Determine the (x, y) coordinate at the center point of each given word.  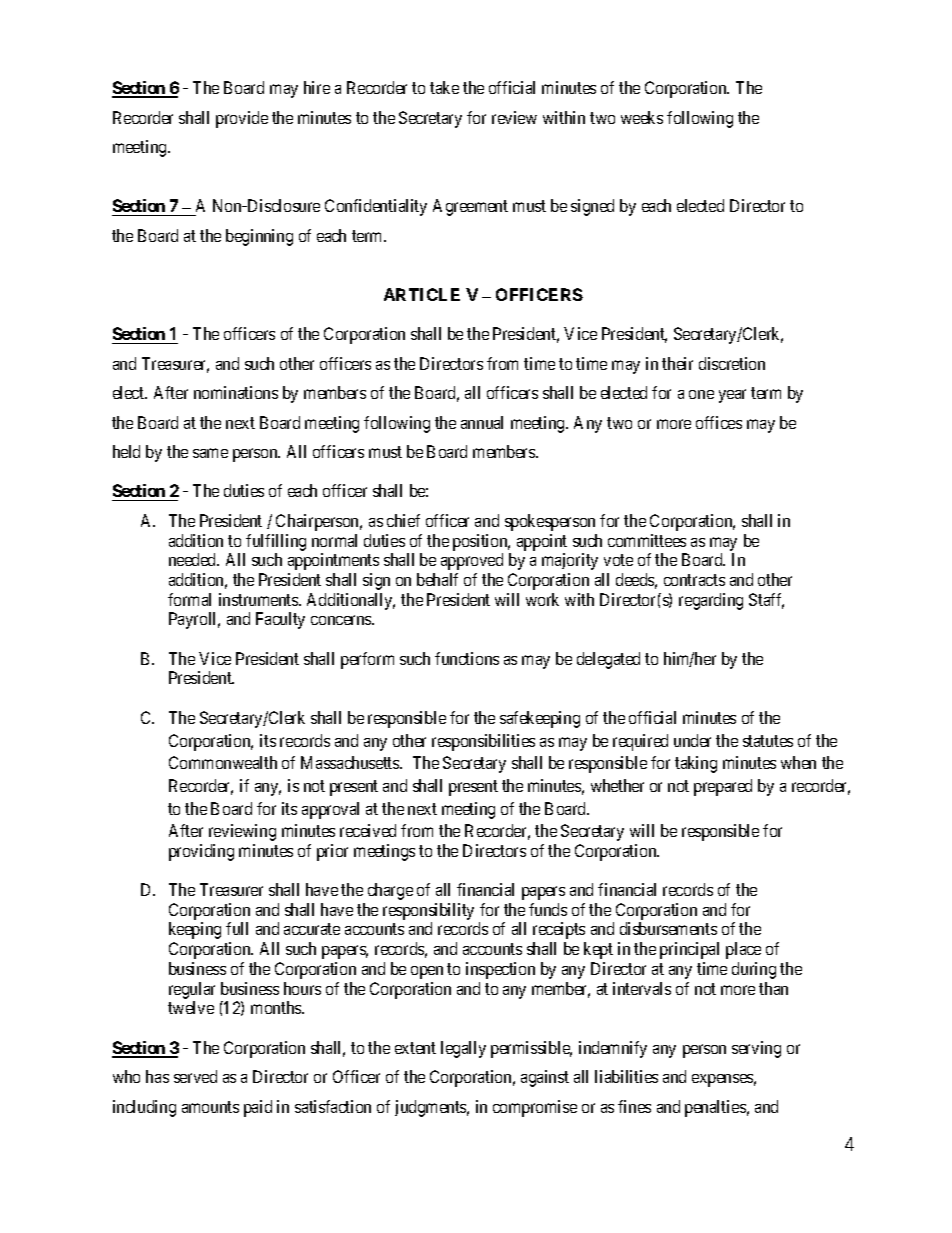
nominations (236, 392)
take (444, 87)
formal (189, 599)
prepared (723, 787)
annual (482, 422)
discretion (732, 363)
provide (242, 119)
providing (201, 852)
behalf (437, 579)
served (195, 1076)
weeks (642, 117)
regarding (711, 601)
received (368, 830)
